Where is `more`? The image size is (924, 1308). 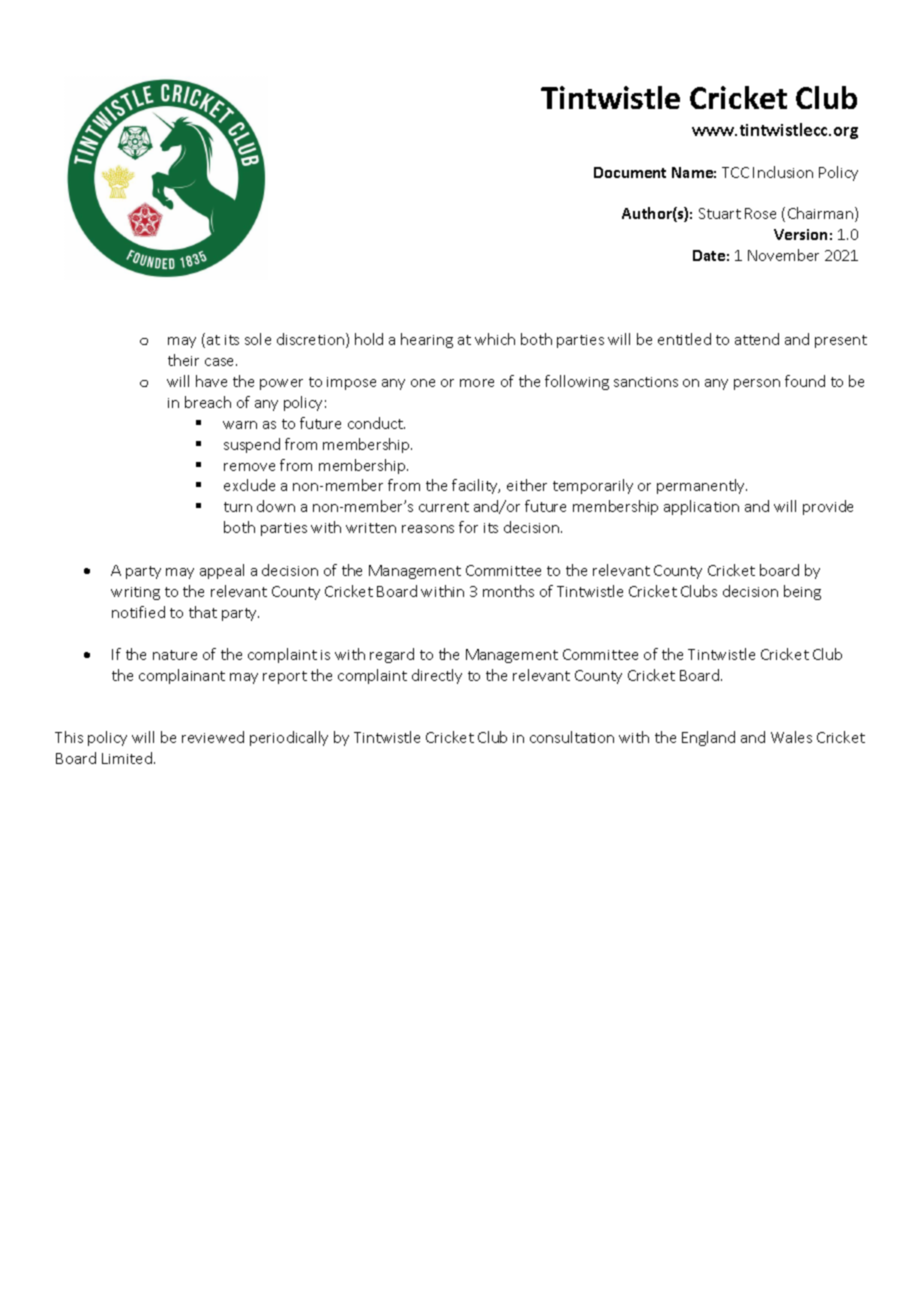 more is located at coordinates (477, 383).
